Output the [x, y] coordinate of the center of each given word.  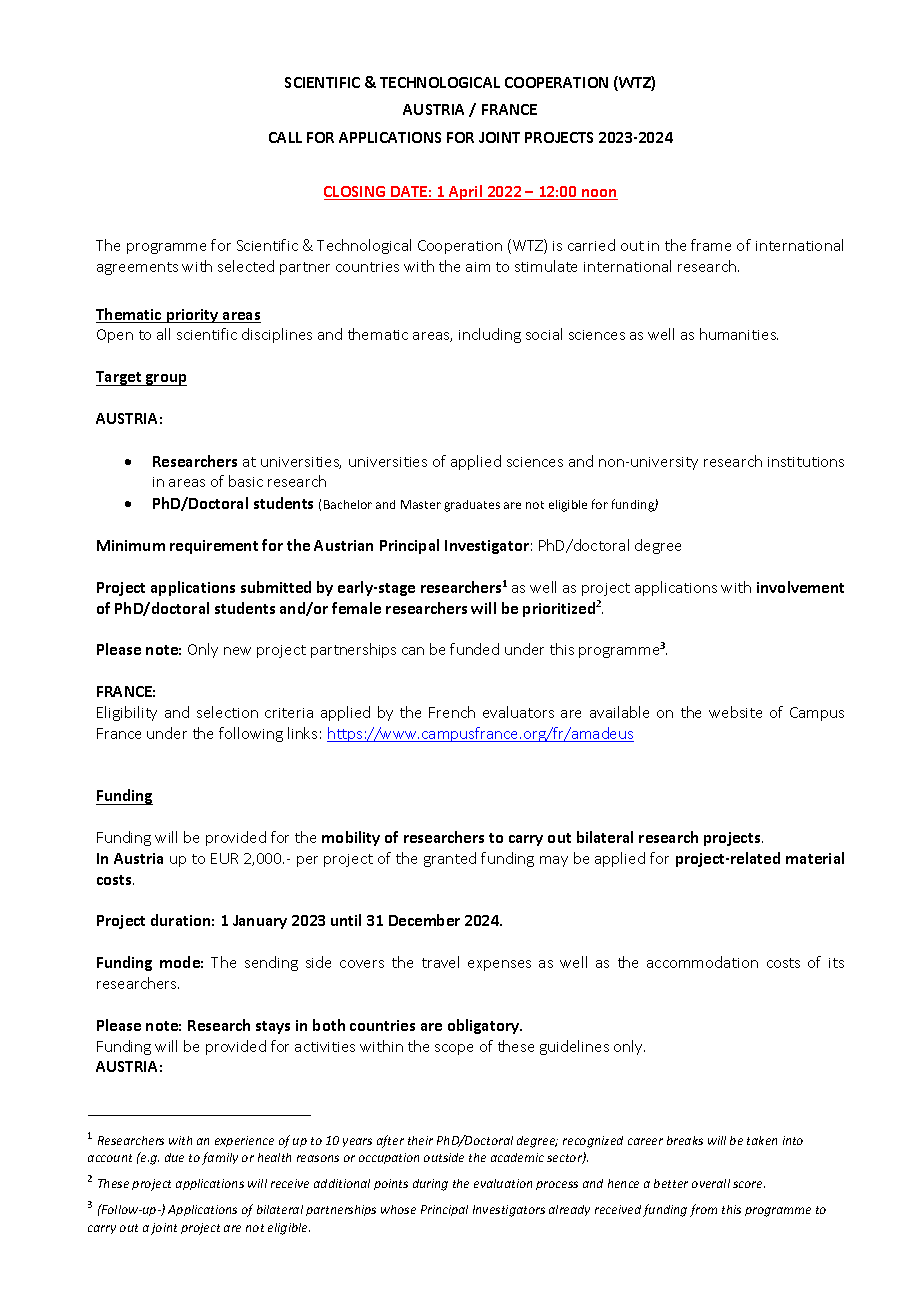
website [735, 712]
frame [711, 245]
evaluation [503, 1183]
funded [474, 649]
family [220, 1158]
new [237, 651]
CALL [285, 137]
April [466, 192]
